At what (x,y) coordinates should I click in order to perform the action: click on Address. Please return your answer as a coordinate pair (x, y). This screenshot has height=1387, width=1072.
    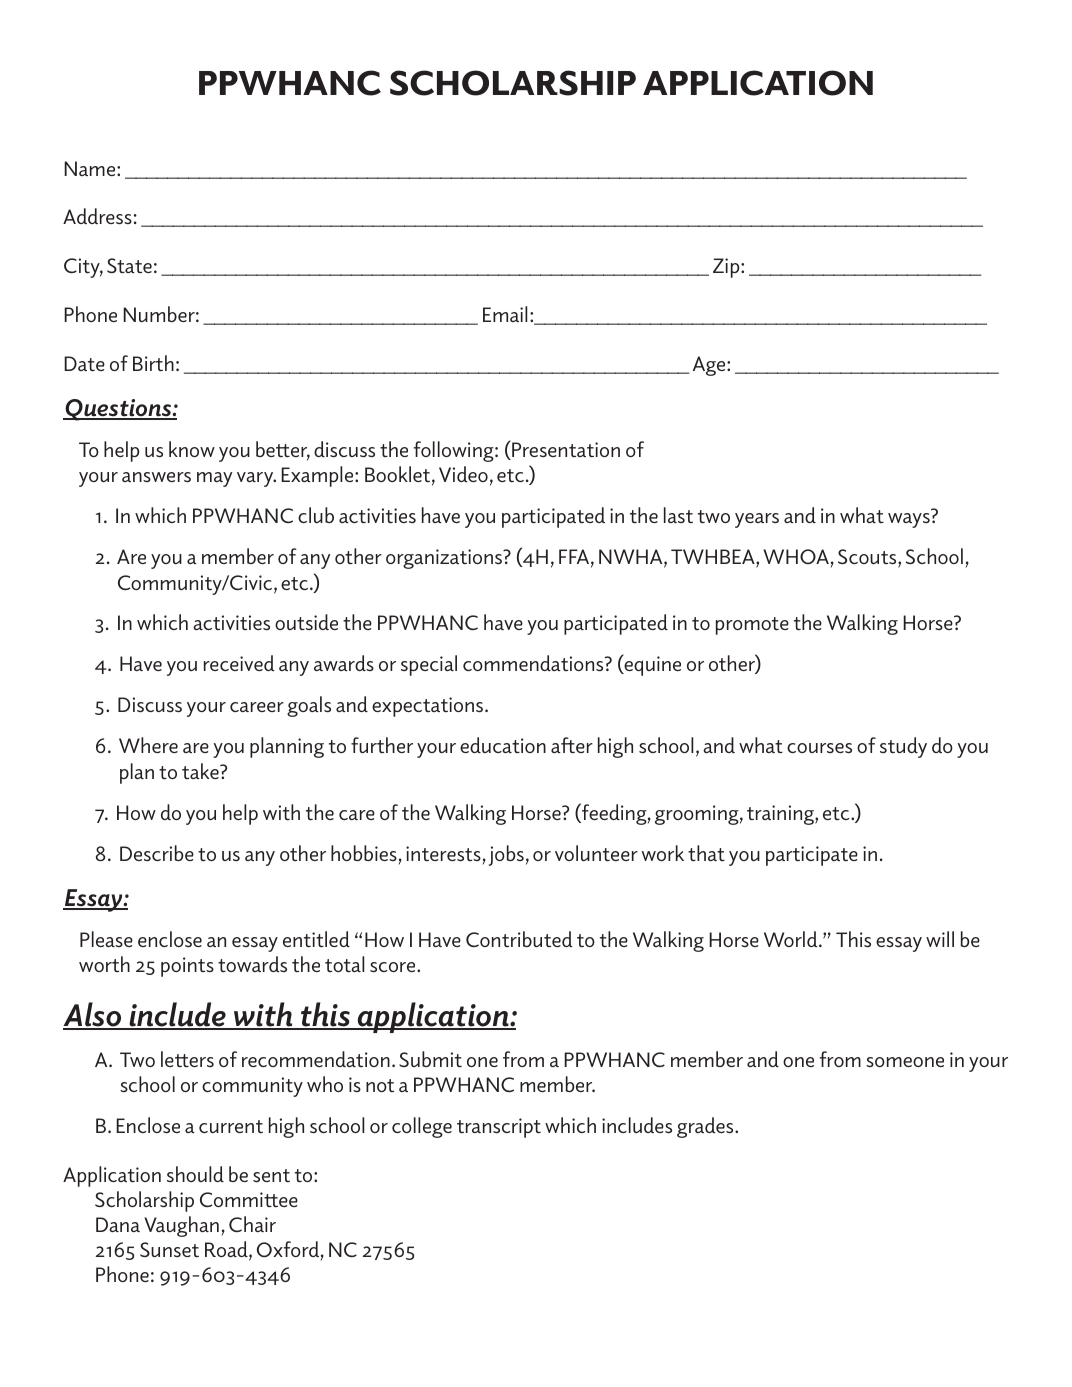
    Looking at the image, I should click on (97, 216).
